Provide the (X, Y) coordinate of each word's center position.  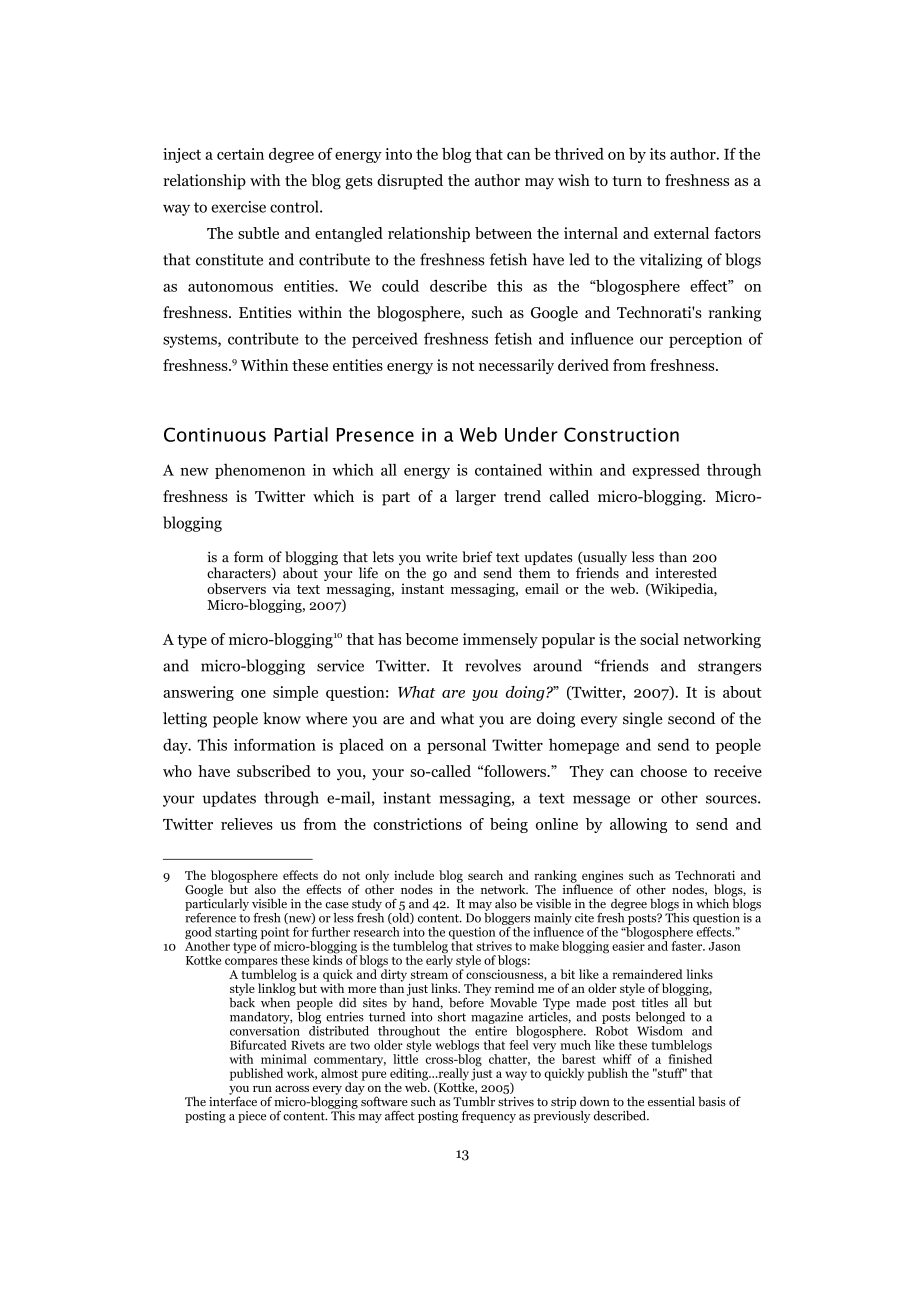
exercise (238, 207)
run (262, 1089)
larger (475, 498)
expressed (666, 471)
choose (664, 771)
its (658, 154)
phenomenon (260, 471)
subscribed (274, 771)
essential (671, 1101)
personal (456, 746)
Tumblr (474, 1101)
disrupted (410, 182)
